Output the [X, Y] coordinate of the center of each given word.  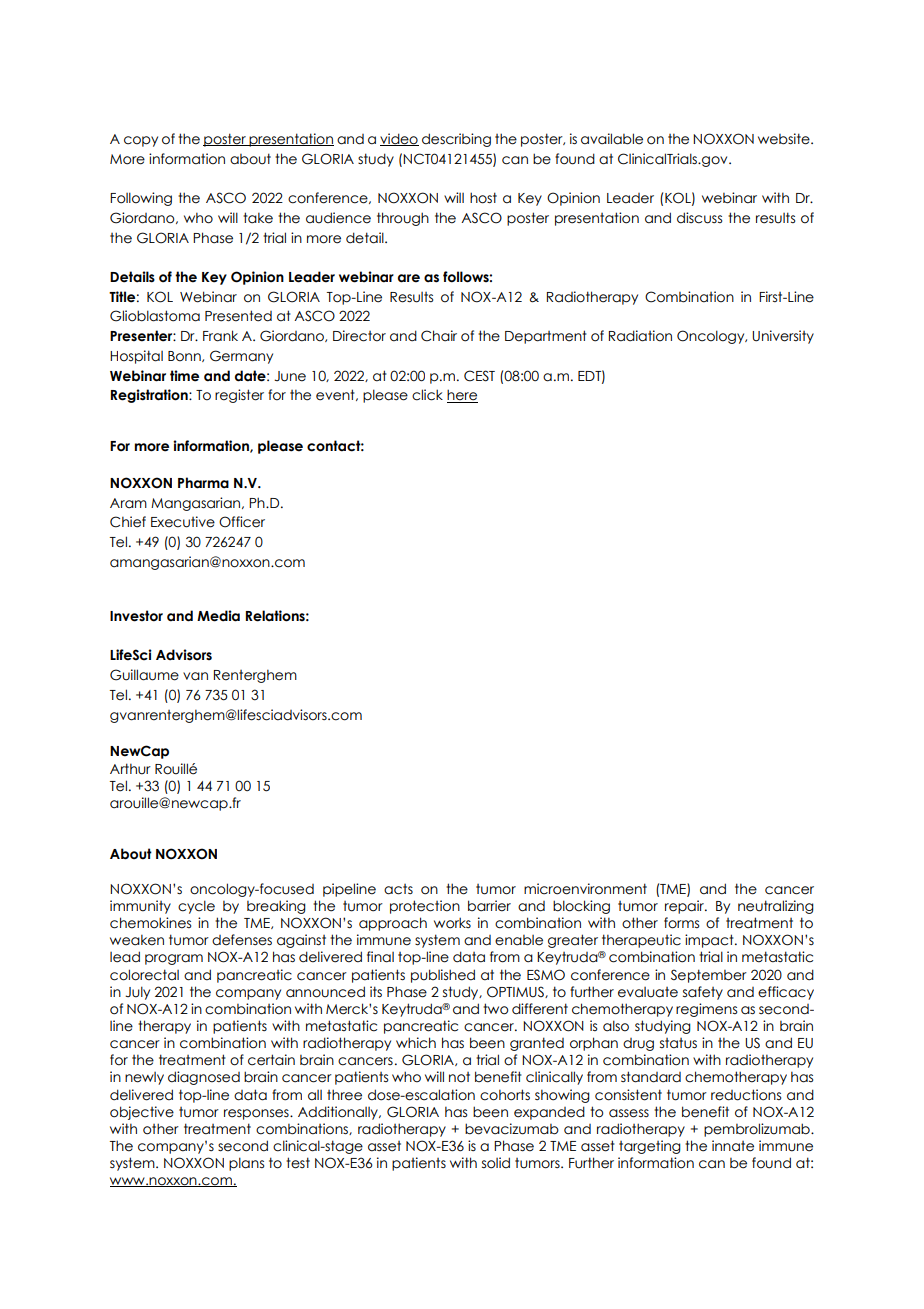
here [462, 396]
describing [456, 140]
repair [686, 907]
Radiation [640, 336]
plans [246, 1164]
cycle [196, 907]
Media [218, 616]
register [239, 396]
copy [141, 141]
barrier [489, 906]
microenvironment [585, 889]
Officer [242, 522]
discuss [699, 218]
